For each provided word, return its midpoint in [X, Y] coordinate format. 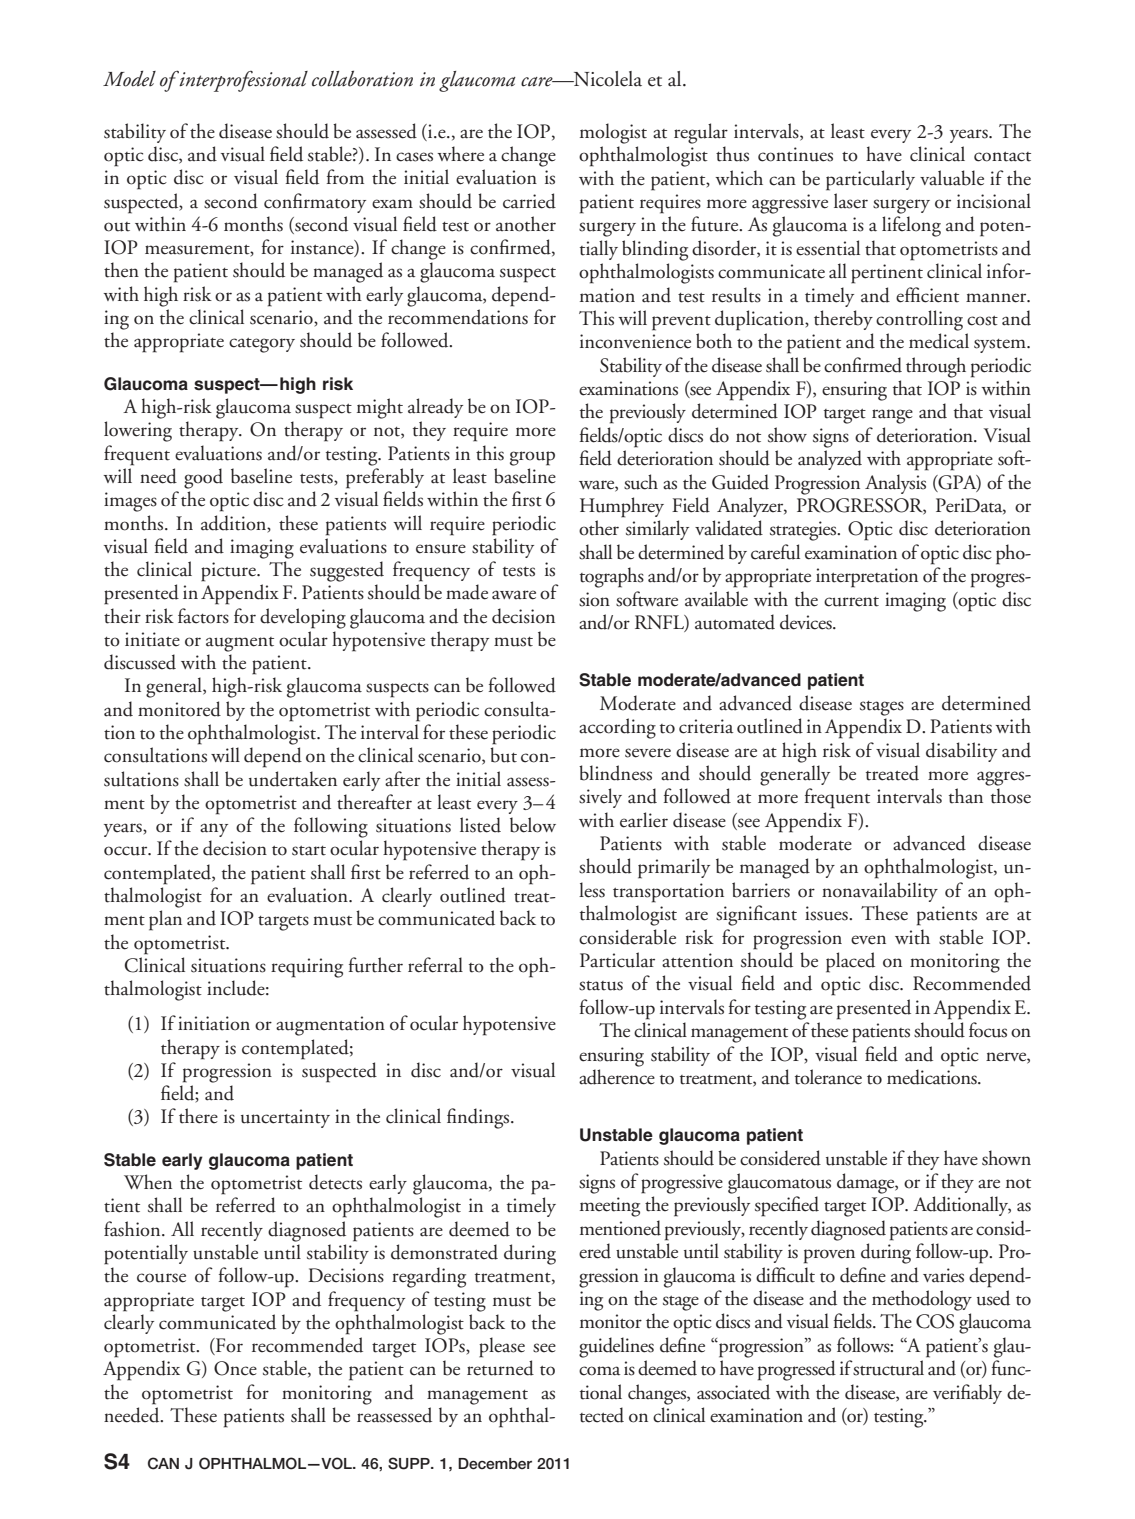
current [851, 602]
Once [235, 1368]
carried [529, 201]
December [495, 1463]
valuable [952, 178]
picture [229, 572]
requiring [307, 968]
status [601, 986]
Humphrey [622, 507]
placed [850, 962]
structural [888, 1368]
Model [129, 79]
